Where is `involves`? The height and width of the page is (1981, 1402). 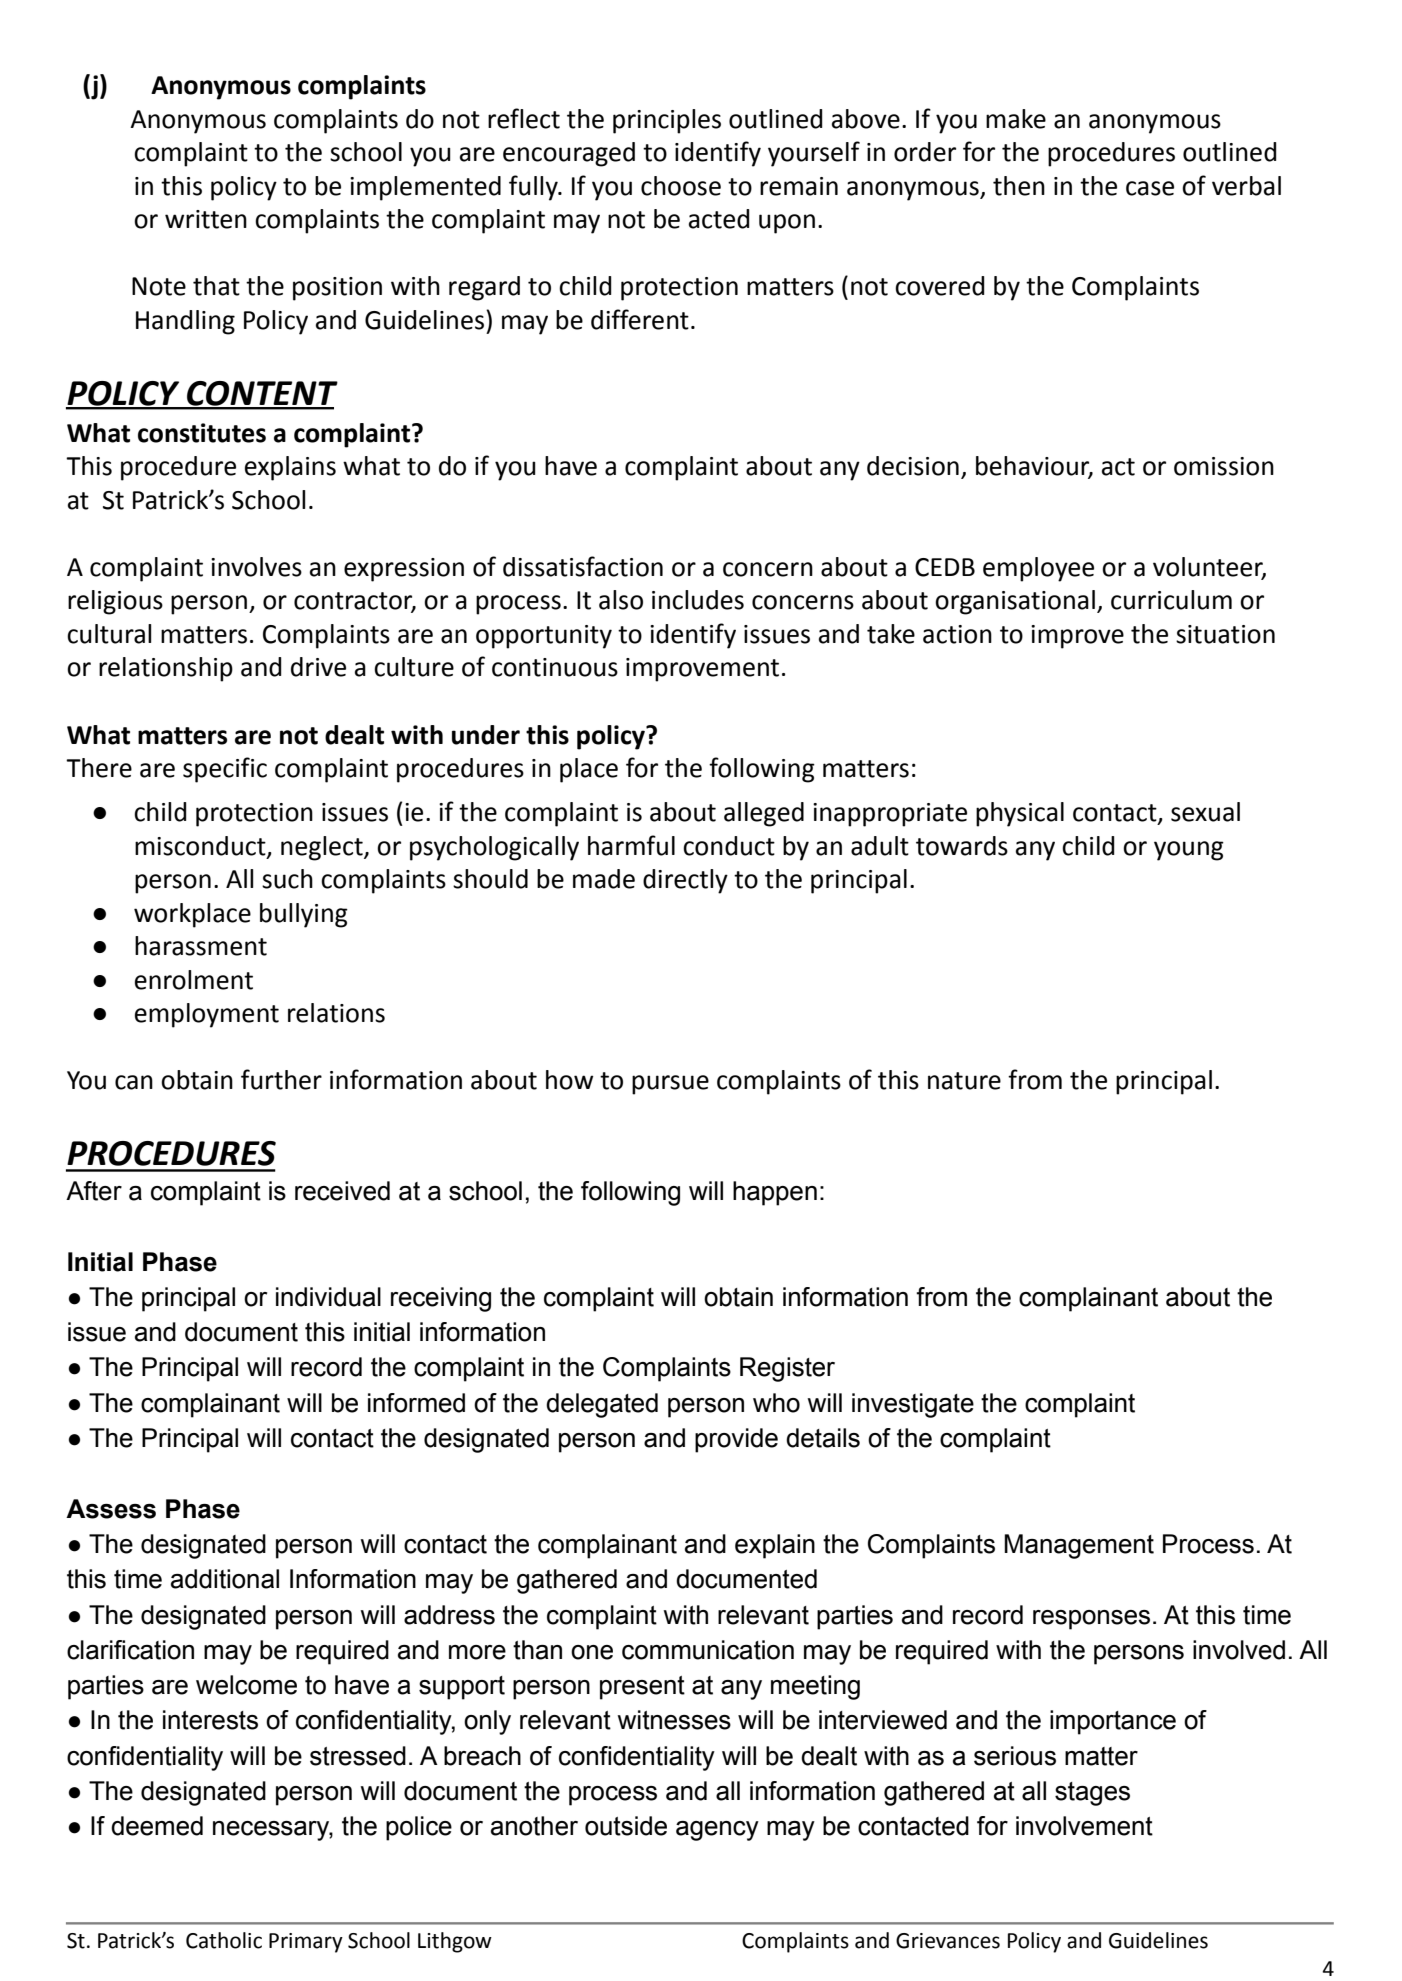
involves is located at coordinates (256, 567).
